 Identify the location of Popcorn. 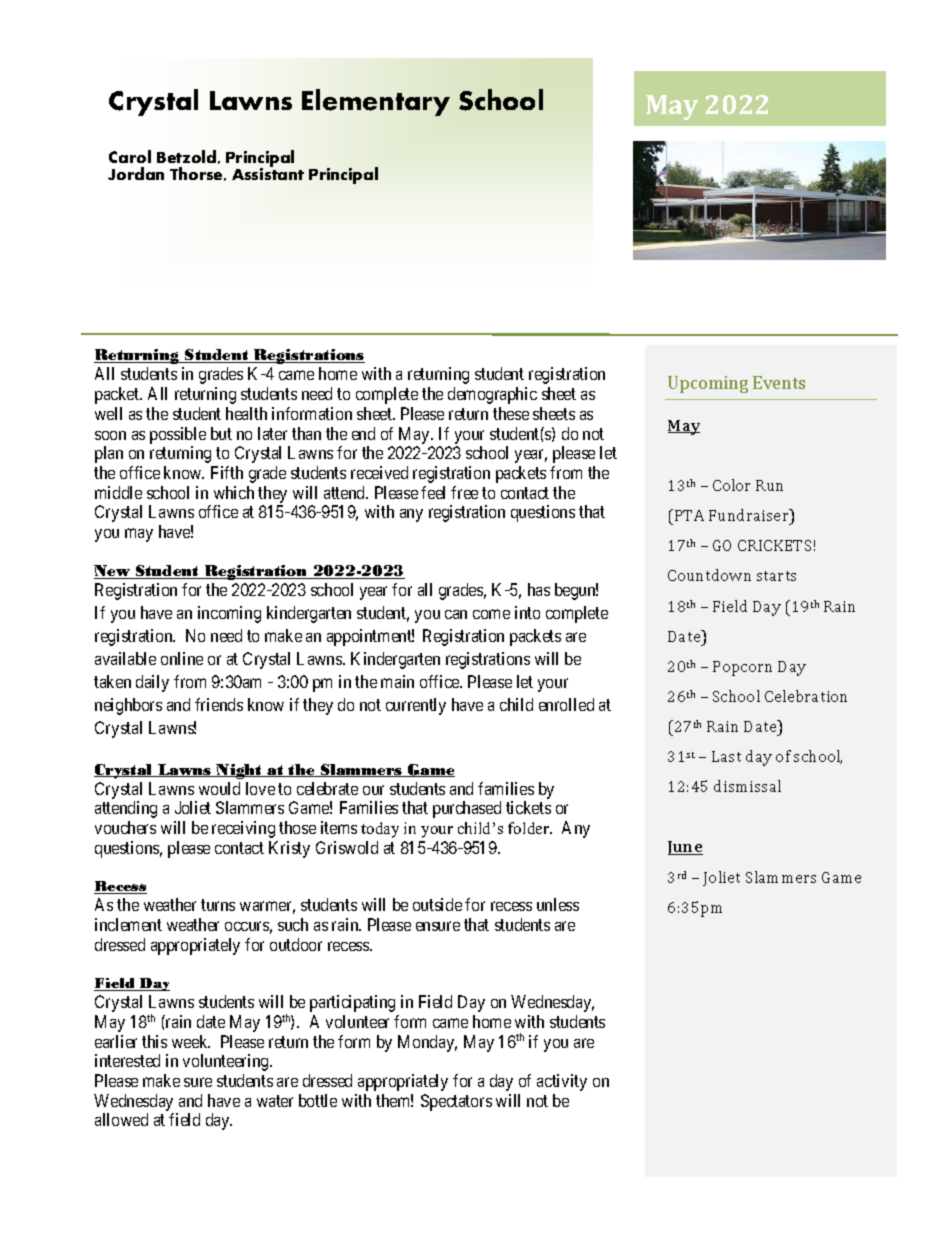
(742, 668).
